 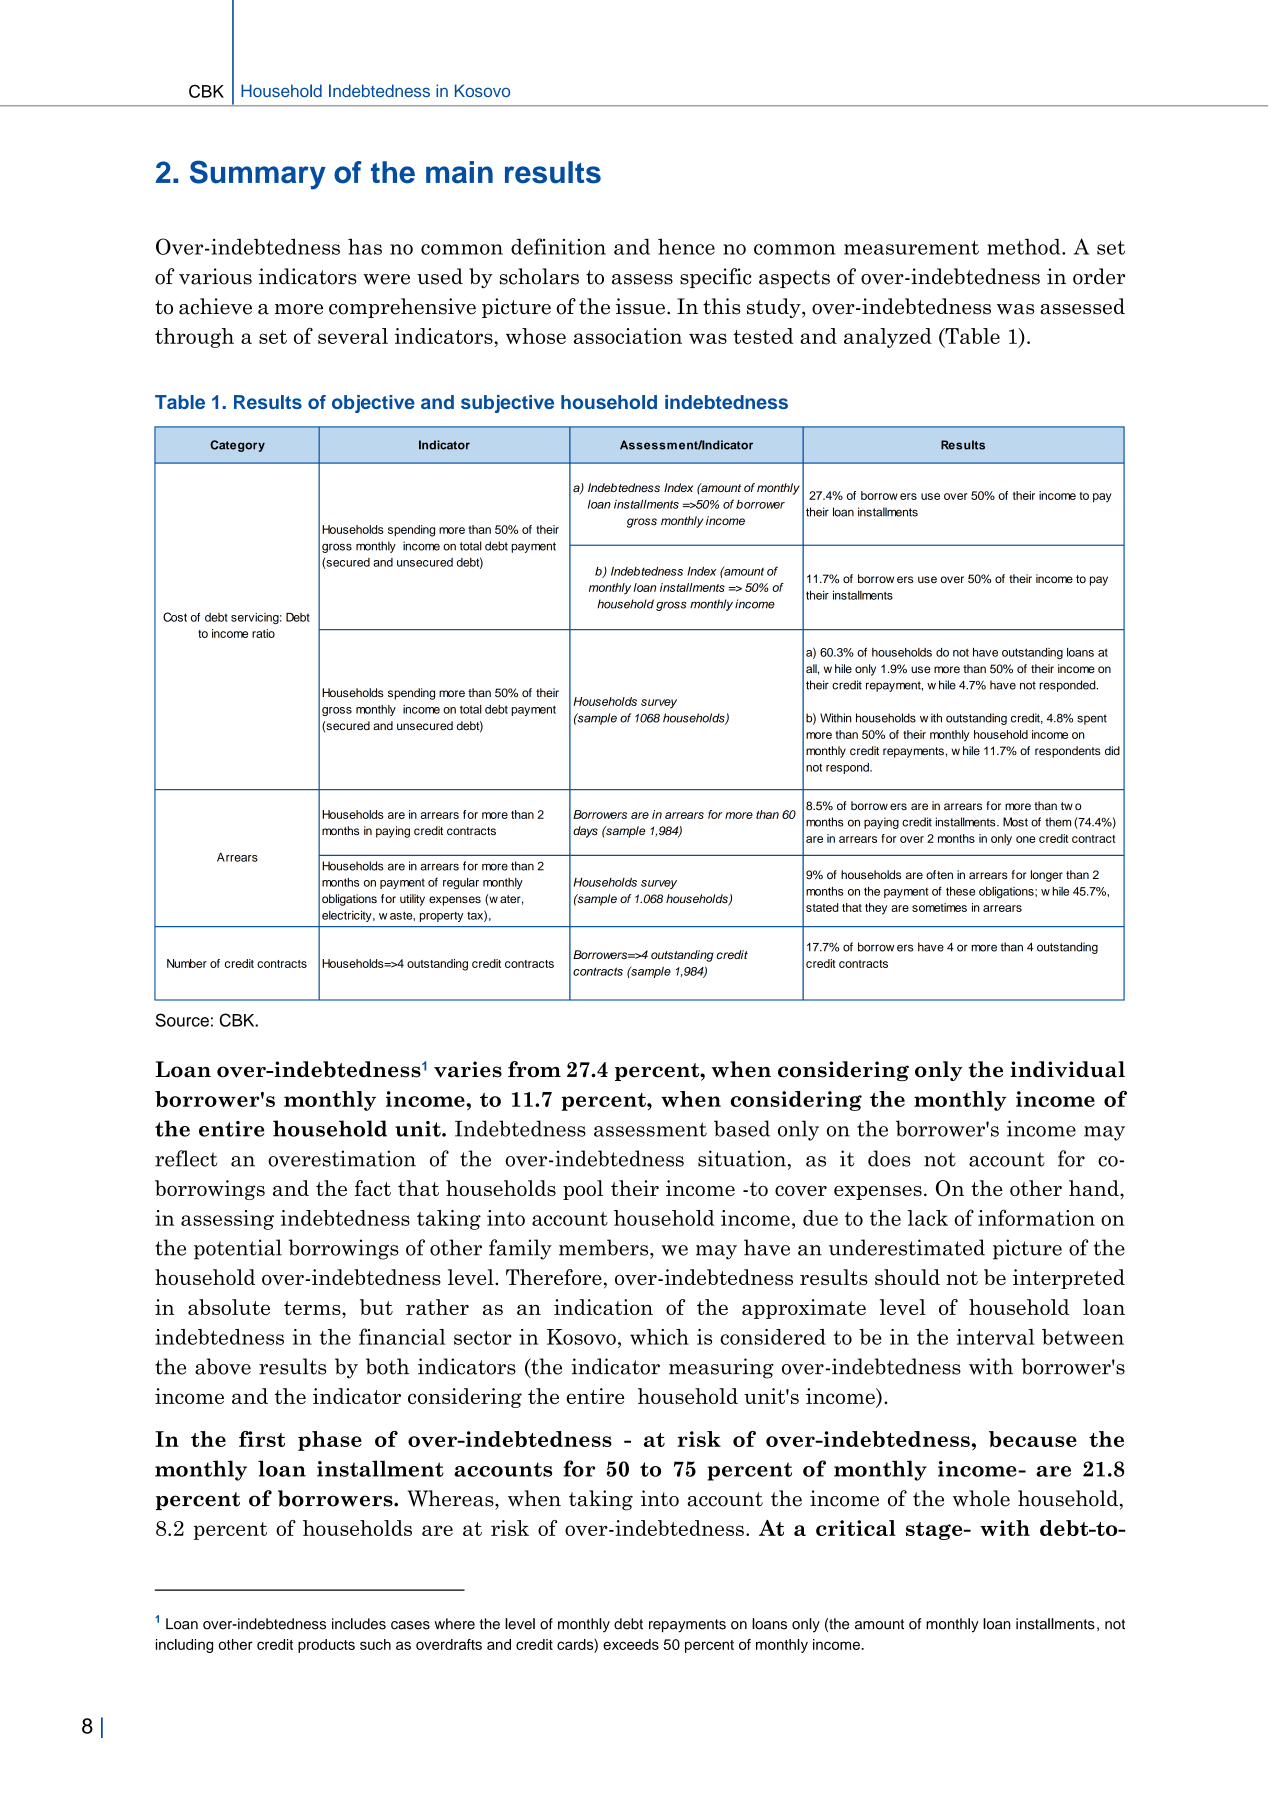 What do you see at coordinates (507, 404) in the page?
I see `subjective` at bounding box center [507, 404].
